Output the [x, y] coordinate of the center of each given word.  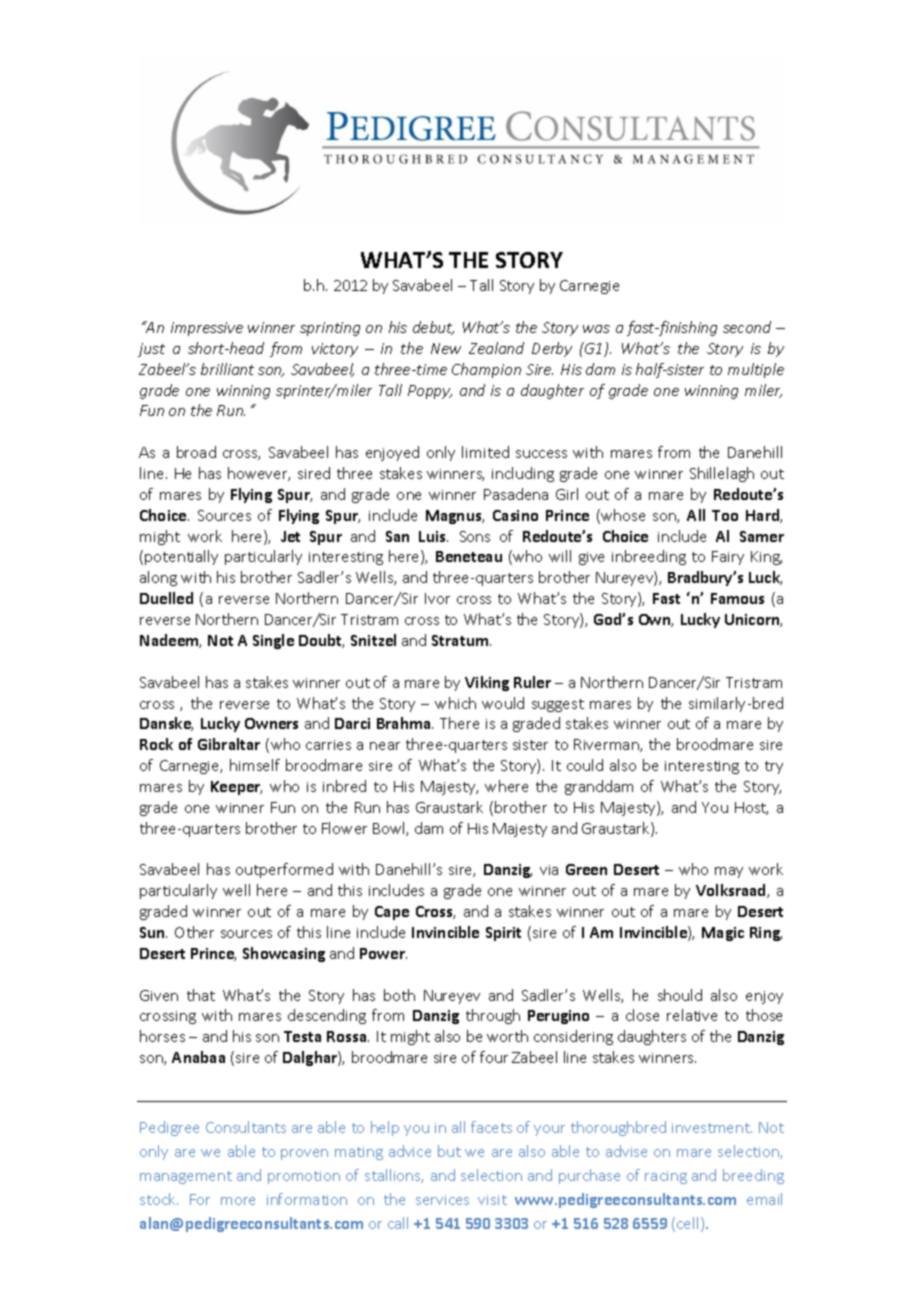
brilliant [227, 369]
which [455, 703]
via [549, 870]
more [238, 1201]
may [729, 872]
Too [725, 515]
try [774, 767]
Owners [271, 723]
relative [692, 1015]
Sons [475, 536]
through [493, 1016]
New [446, 348]
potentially [181, 557]
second [747, 327]
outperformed [284, 870]
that [201, 995]
